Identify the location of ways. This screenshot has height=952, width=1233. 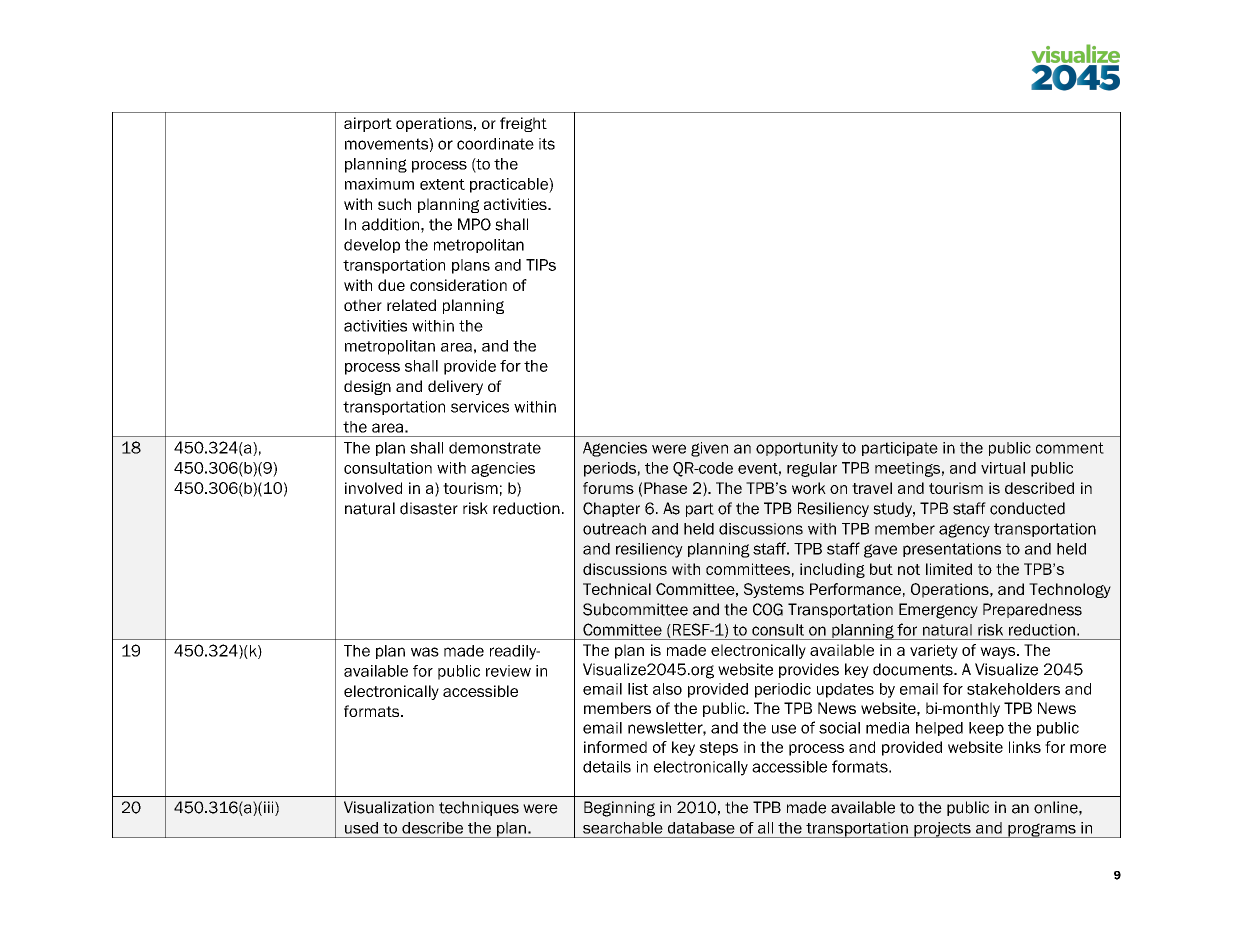
(999, 653).
